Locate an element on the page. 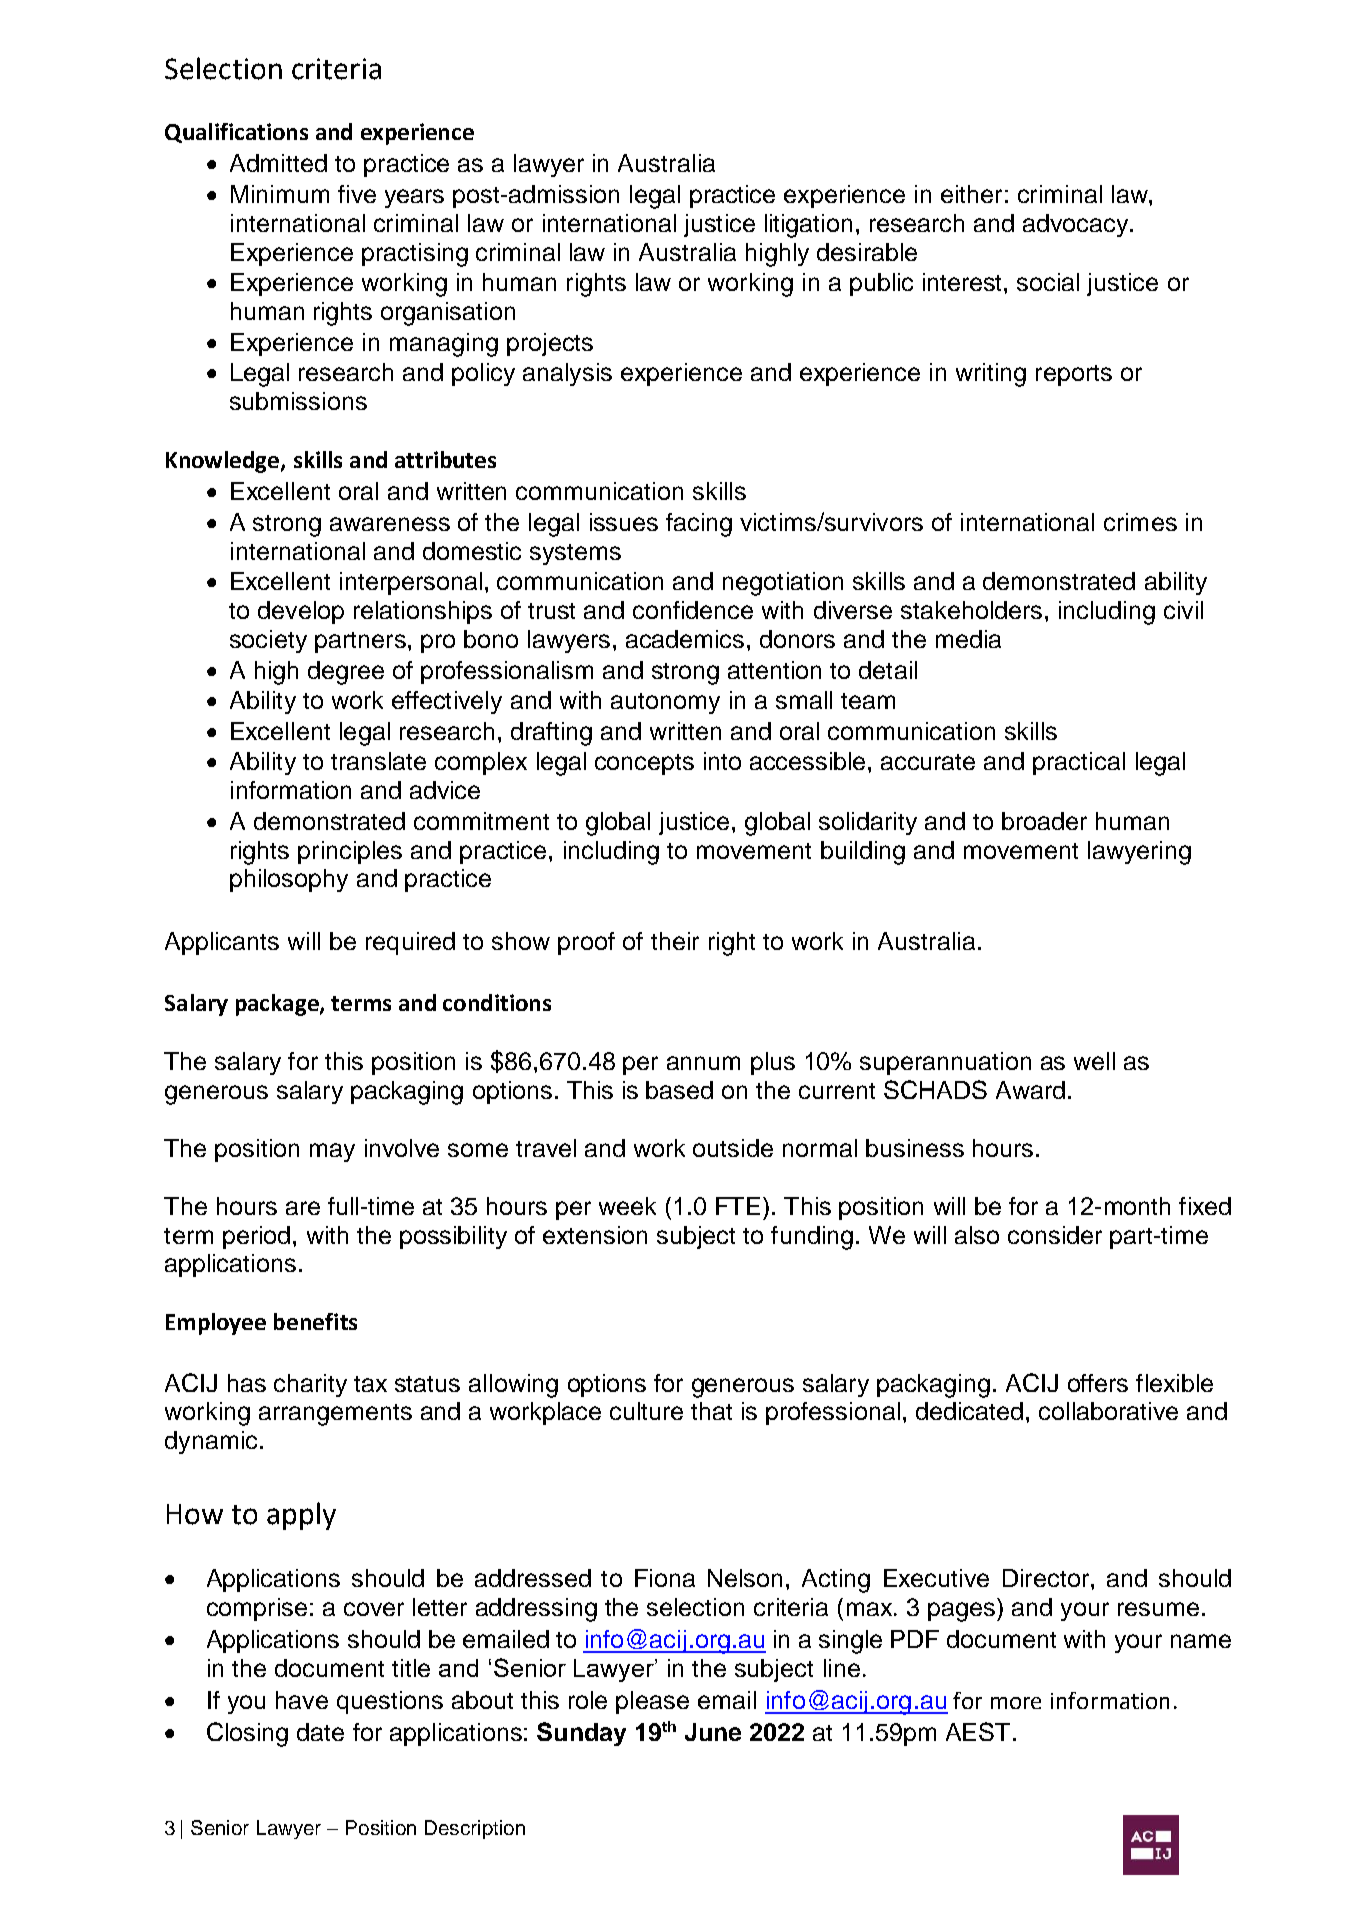 The image size is (1359, 1922). June is located at coordinates (713, 1732).
